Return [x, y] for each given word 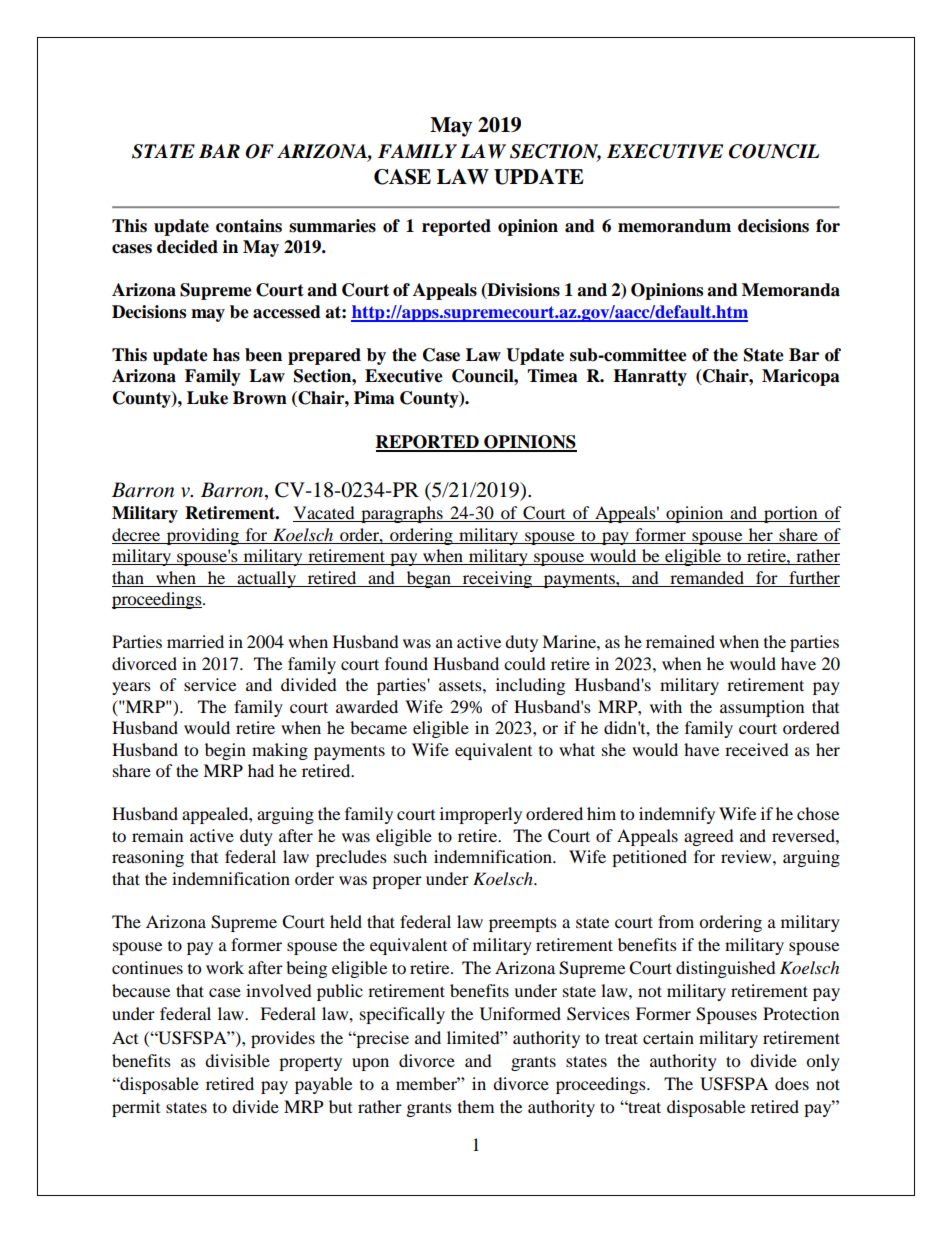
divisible [237, 1060]
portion [791, 514]
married [195, 641]
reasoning [148, 858]
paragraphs [402, 514]
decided [187, 247]
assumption [762, 708]
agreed [709, 837]
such [410, 856]
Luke [207, 398]
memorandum [674, 226]
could [525, 663]
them [476, 1106]
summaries [332, 226]
